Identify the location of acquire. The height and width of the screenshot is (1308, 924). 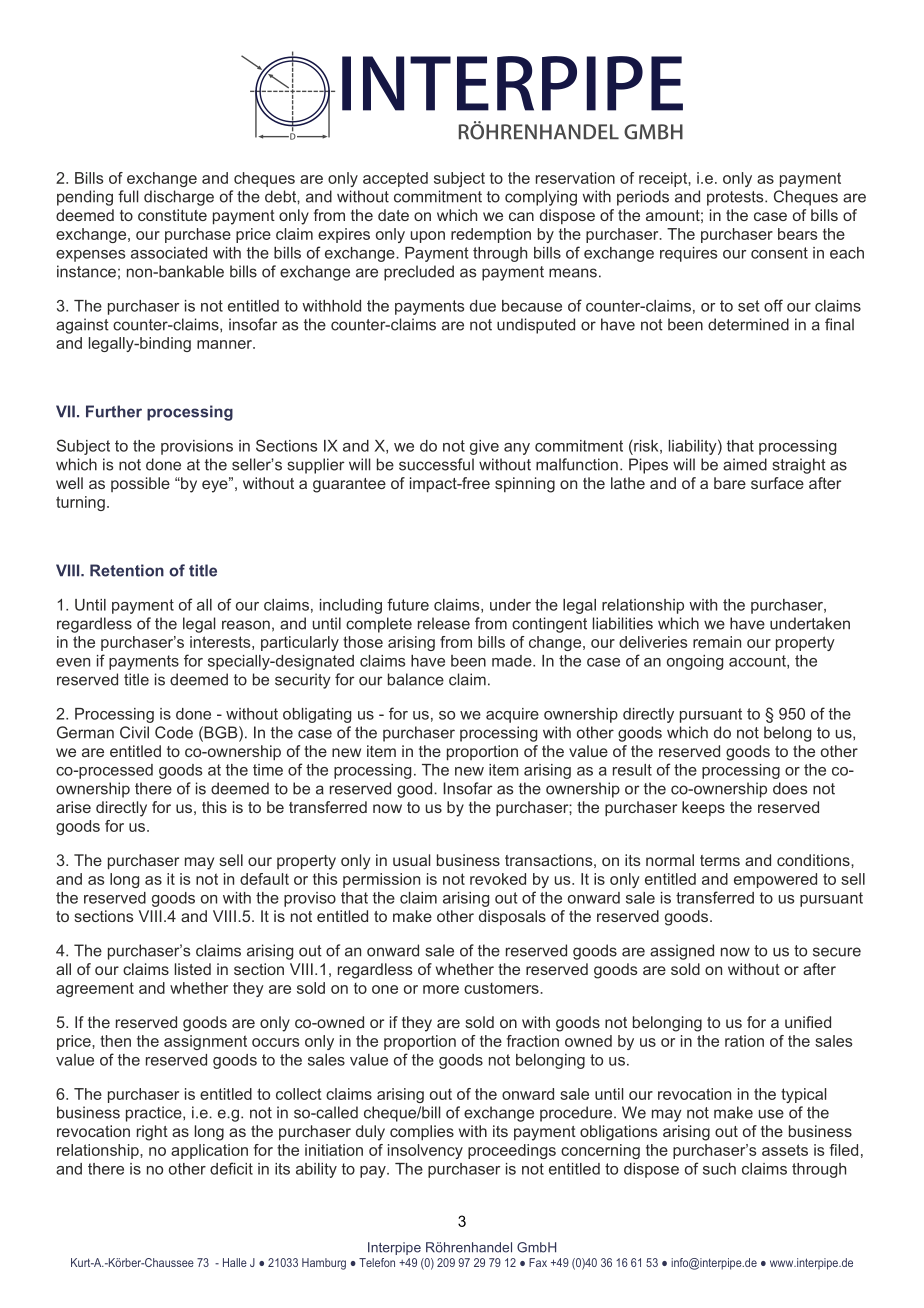
(512, 715).
